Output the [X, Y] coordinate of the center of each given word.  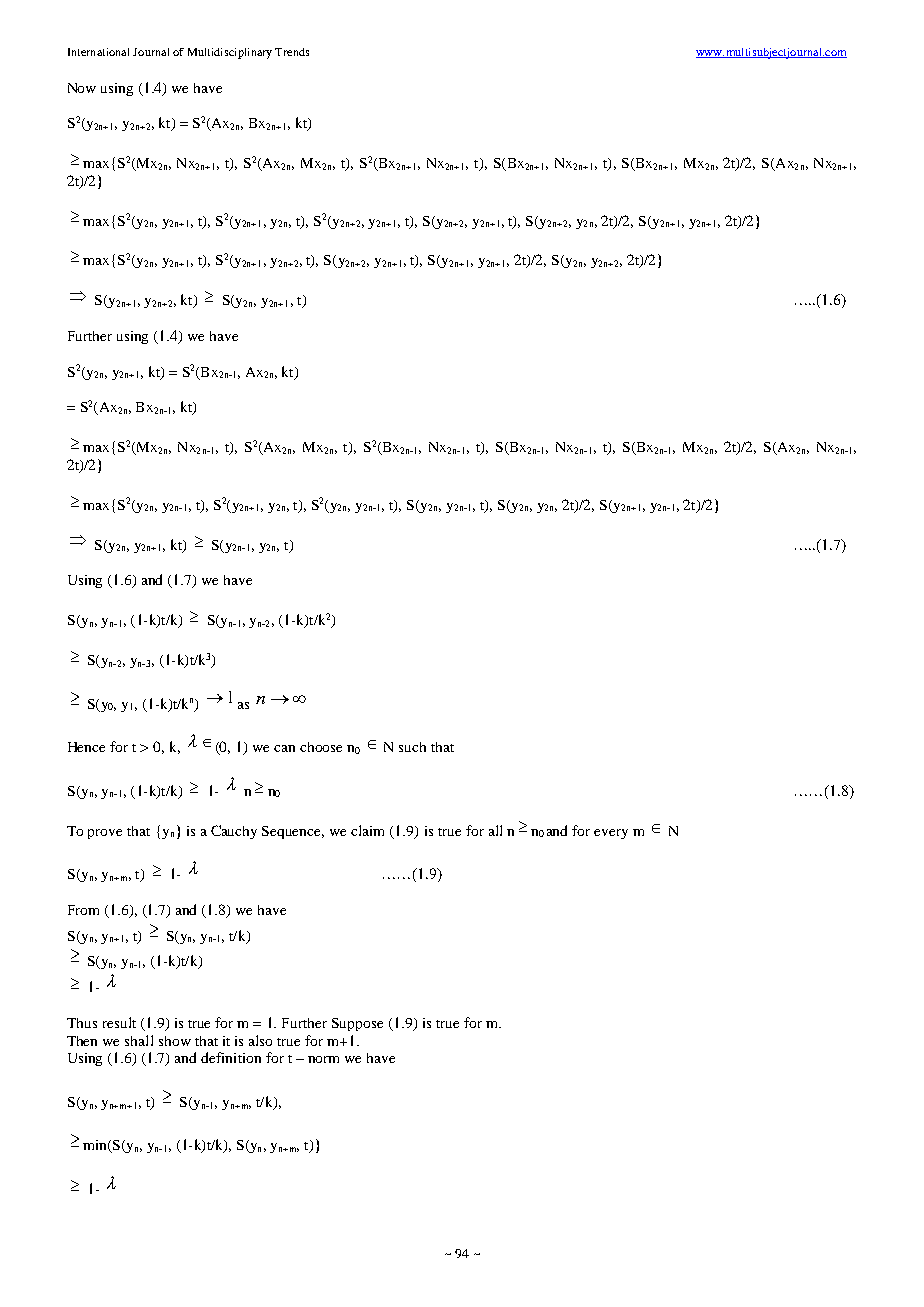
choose [321, 747]
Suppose [357, 1024]
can [284, 748]
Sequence [293, 832]
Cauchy [234, 832]
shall [139, 1040]
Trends [292, 52]
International [98, 52]
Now [82, 88]
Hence [86, 747]
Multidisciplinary [230, 53]
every [611, 834]
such [412, 747]
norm [323, 1059]
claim [367, 830]
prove [105, 834]
